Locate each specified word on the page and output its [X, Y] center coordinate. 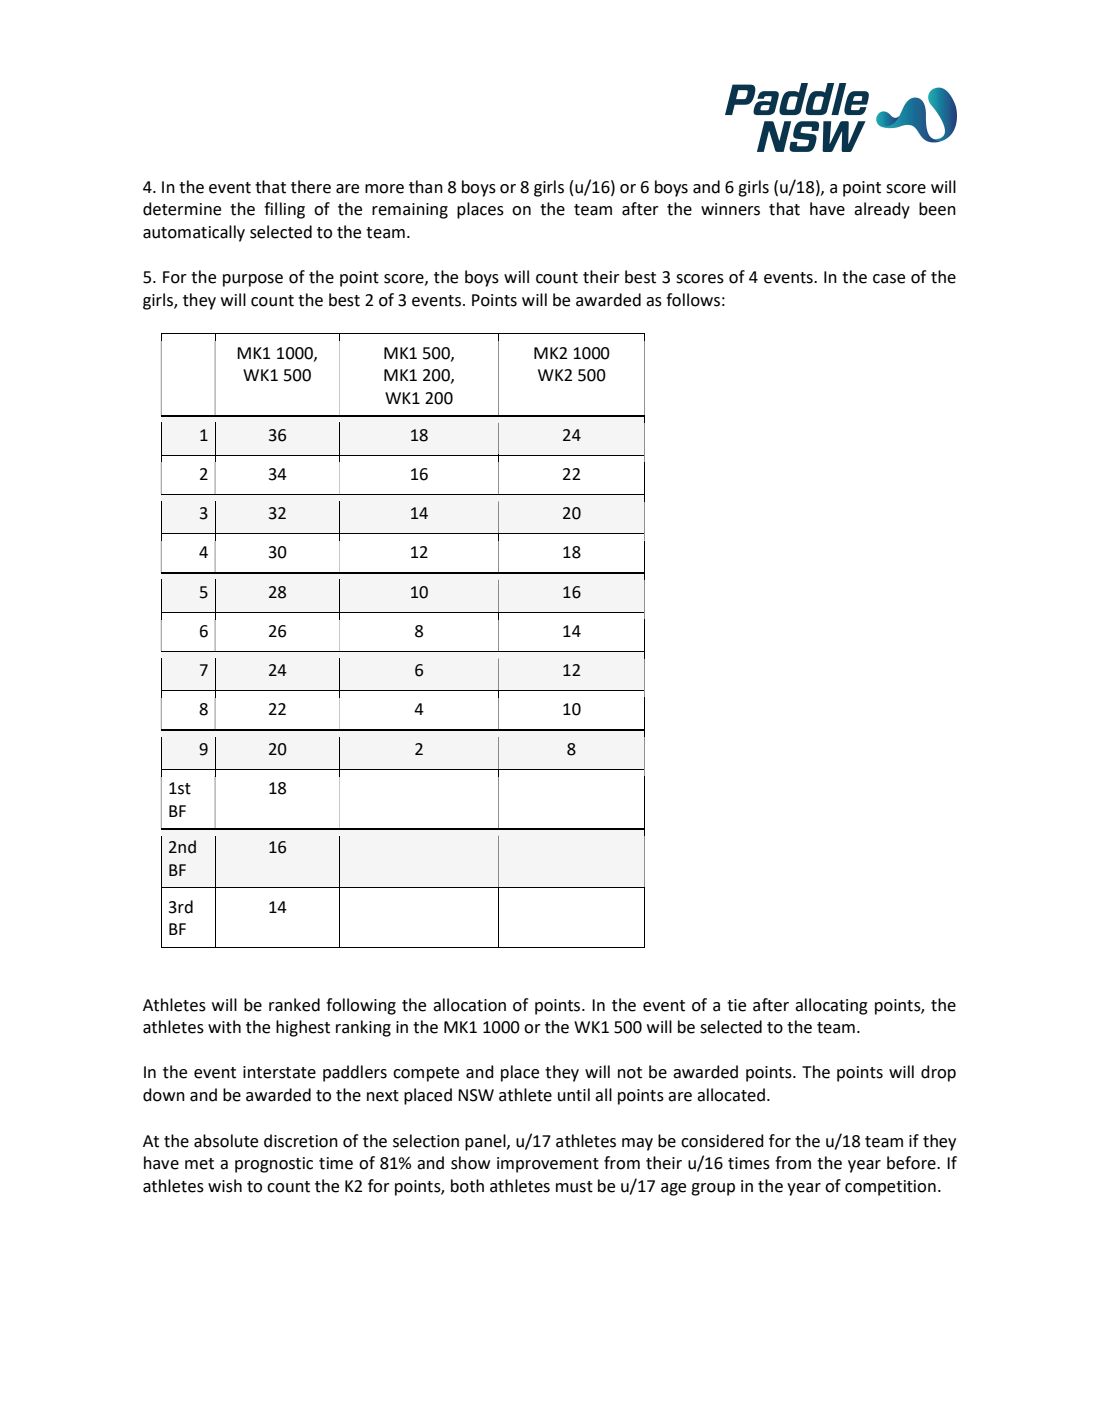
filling [284, 210]
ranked [294, 1005]
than [426, 187]
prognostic [274, 1165]
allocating [831, 1006]
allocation [469, 1005]
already [882, 210]
